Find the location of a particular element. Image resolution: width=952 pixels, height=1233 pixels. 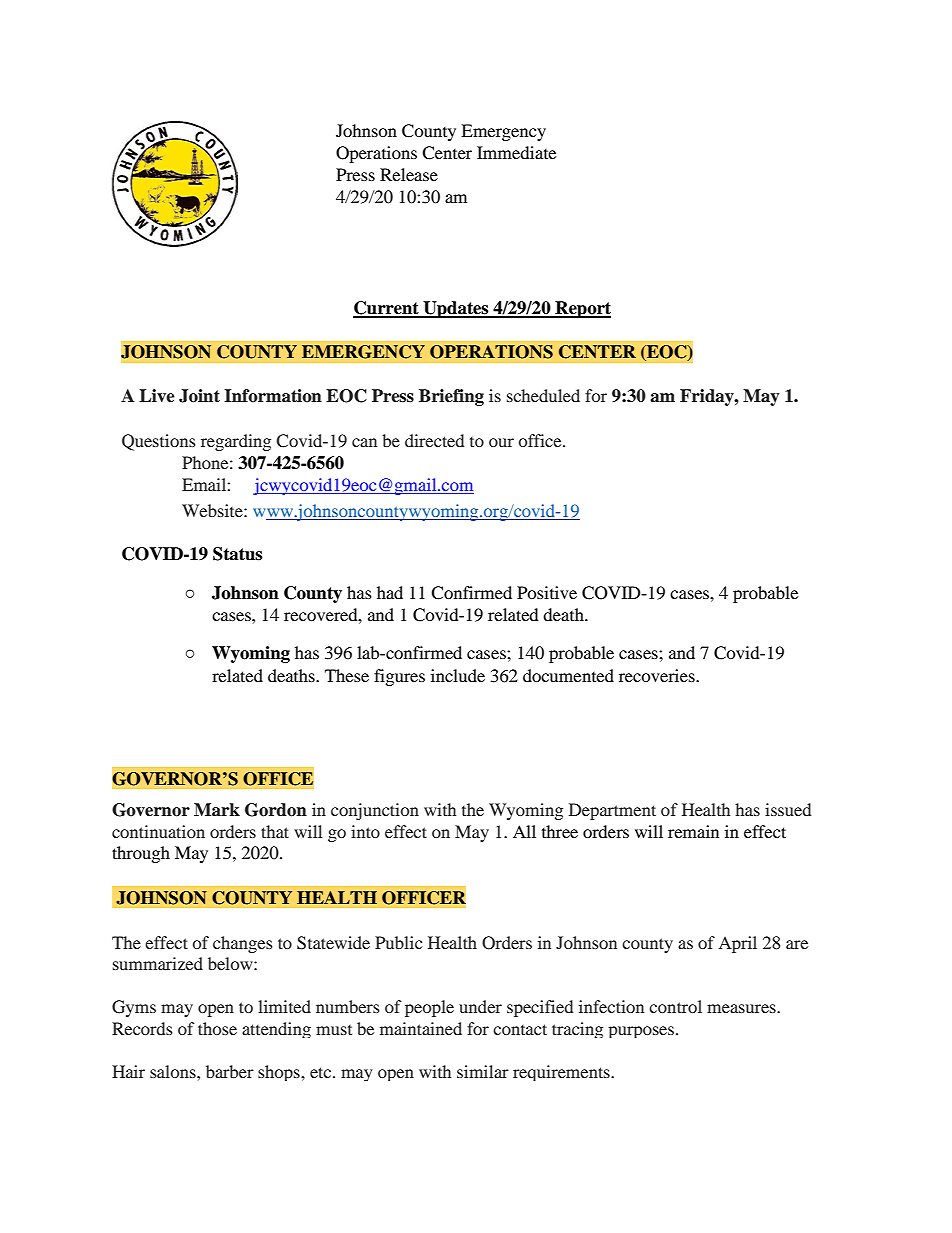

Status is located at coordinates (237, 554).
